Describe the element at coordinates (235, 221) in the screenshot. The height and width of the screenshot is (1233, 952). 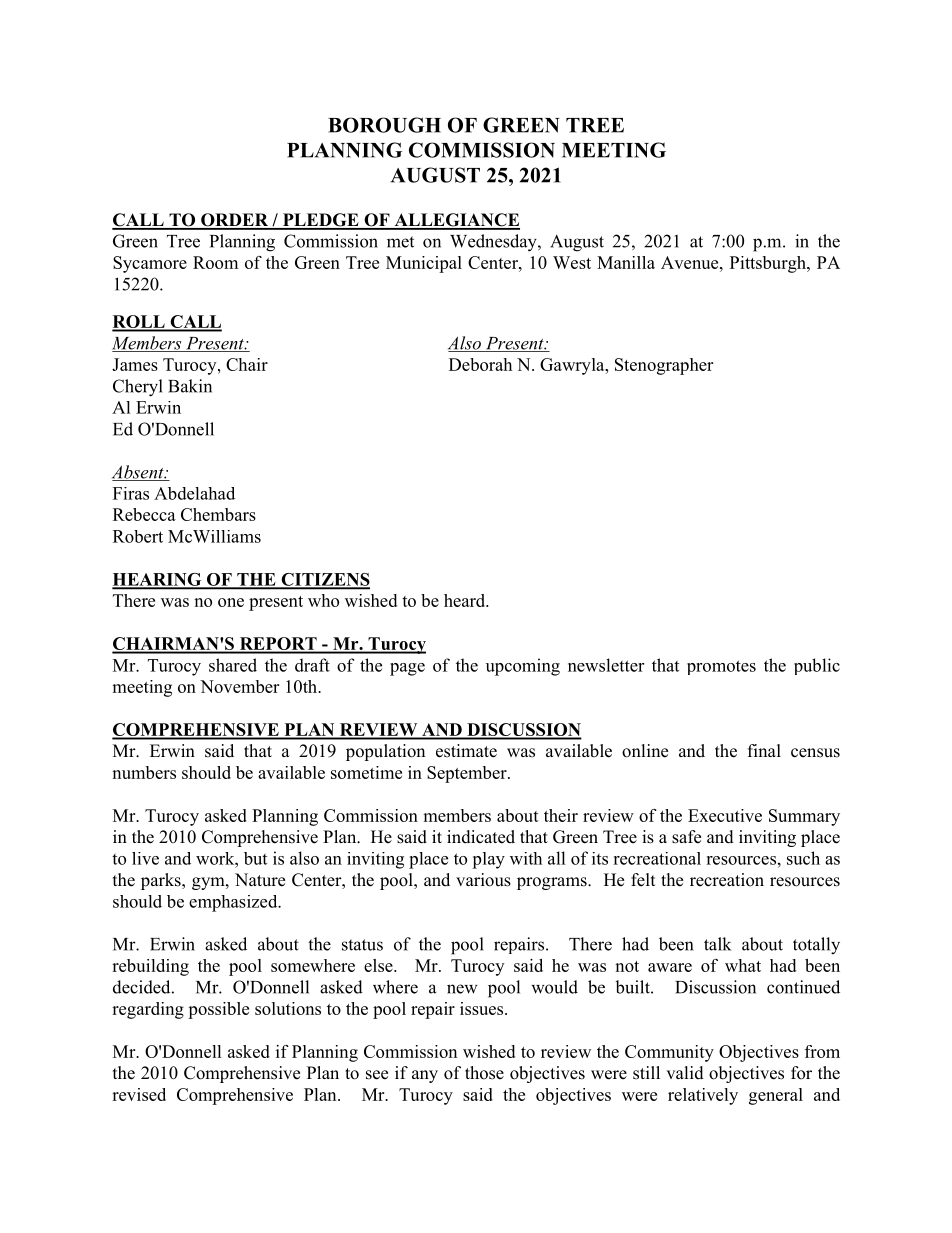
I see `ORDER` at that location.
